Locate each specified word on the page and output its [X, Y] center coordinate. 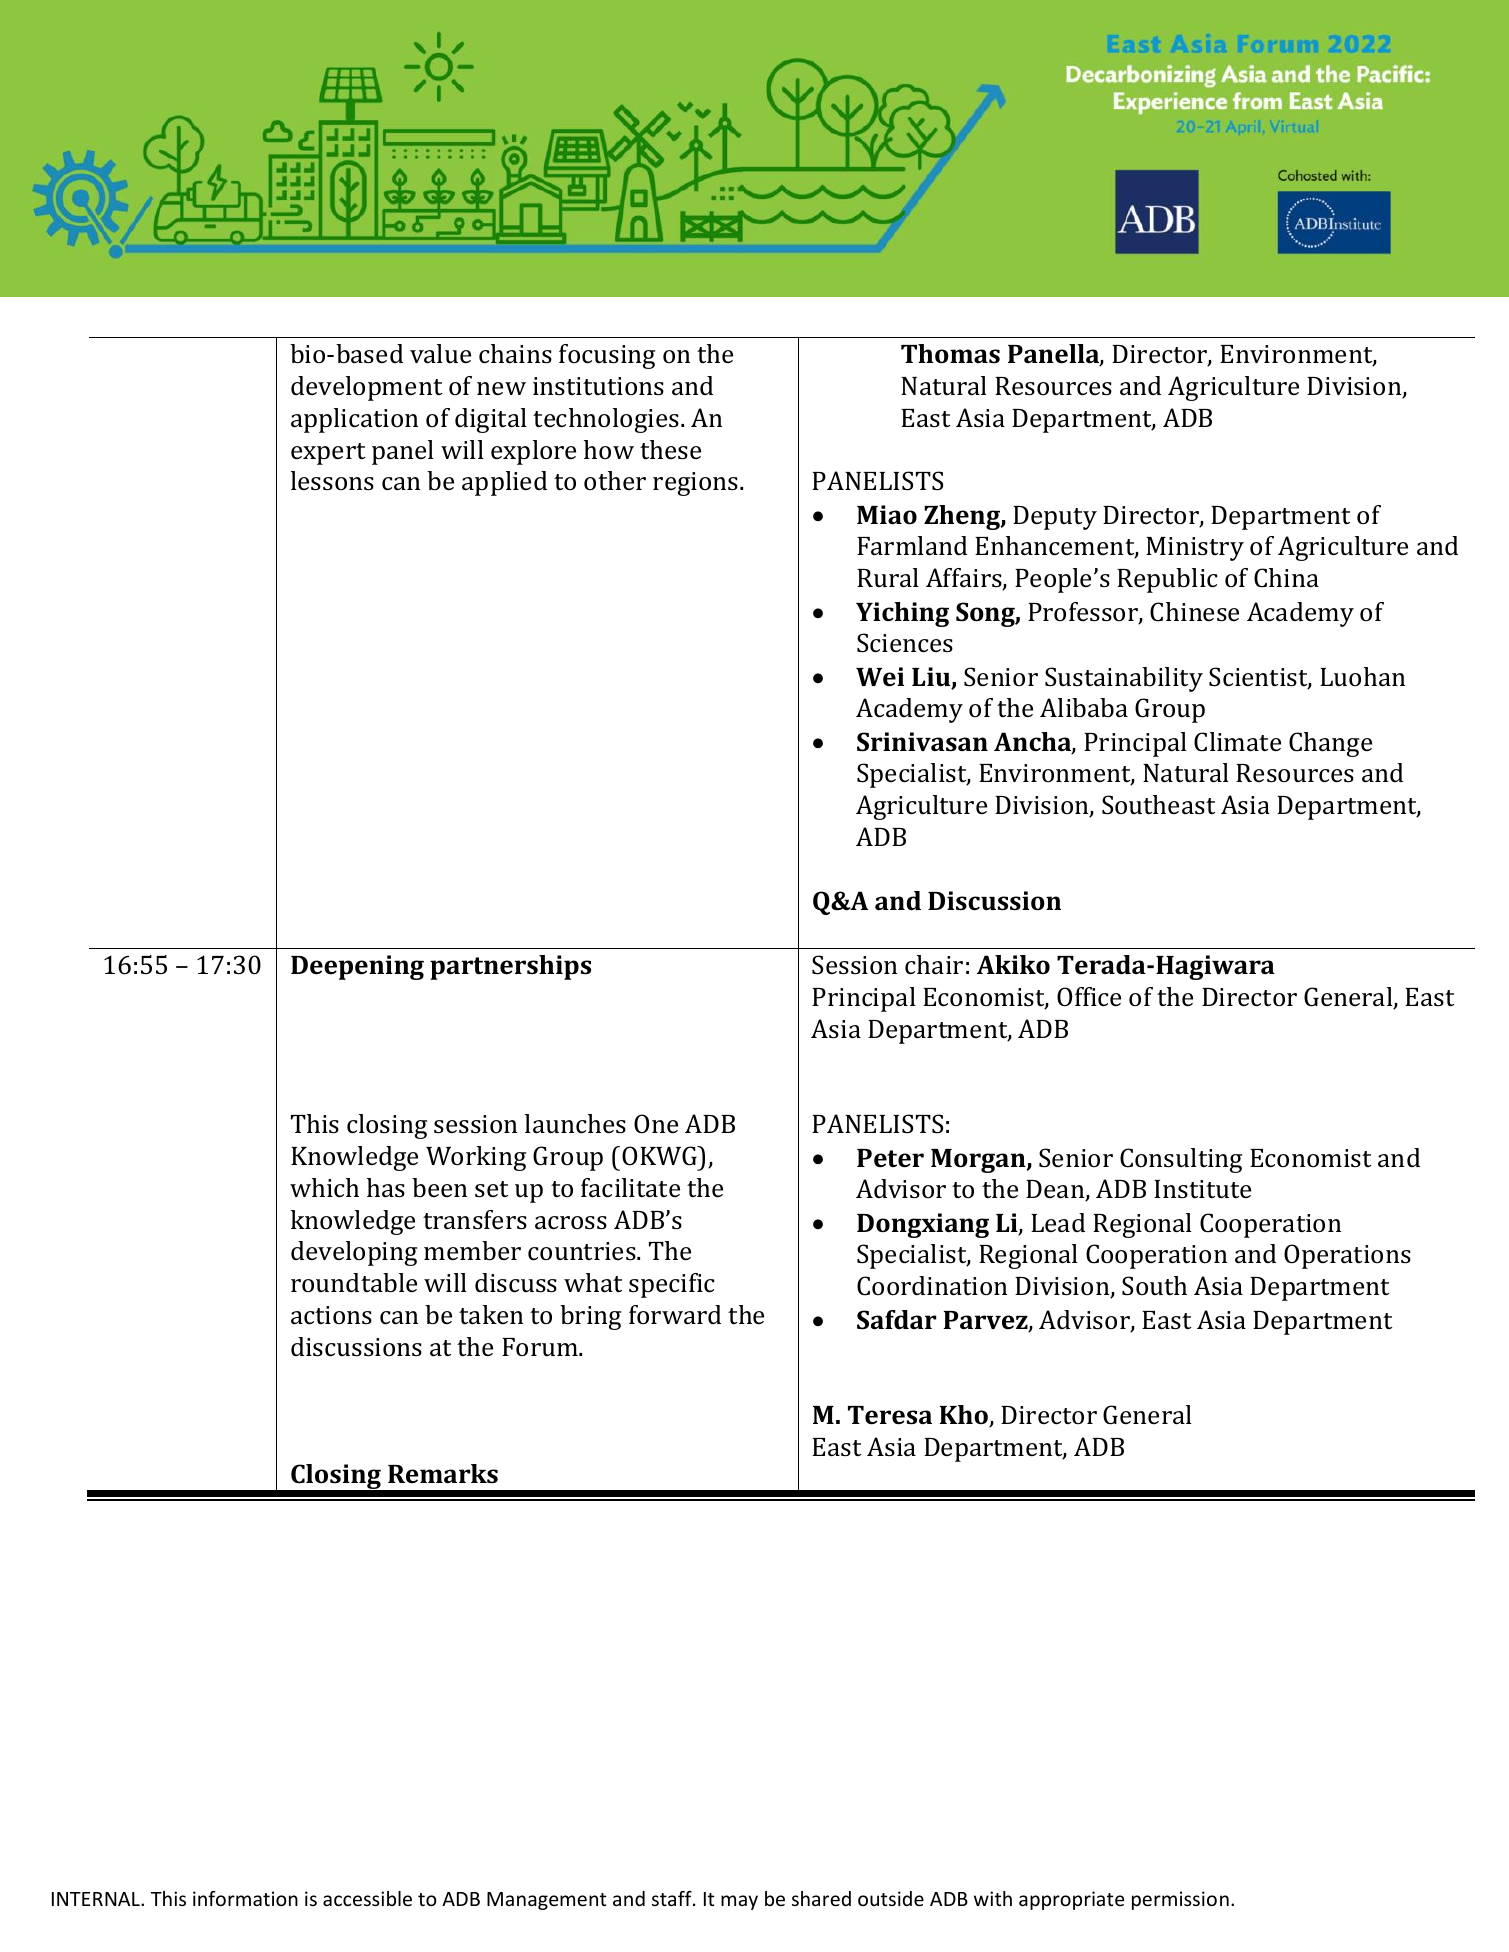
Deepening [357, 967]
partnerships [510, 967]
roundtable [354, 1283]
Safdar [896, 1320]
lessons [332, 481]
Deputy [1055, 518]
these [670, 450]
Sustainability [1124, 679]
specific [671, 1285]
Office [1089, 997]
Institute [1202, 1189]
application [354, 420]
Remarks [443, 1473]
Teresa [890, 1415]
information [245, 1898]
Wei [880, 677]
